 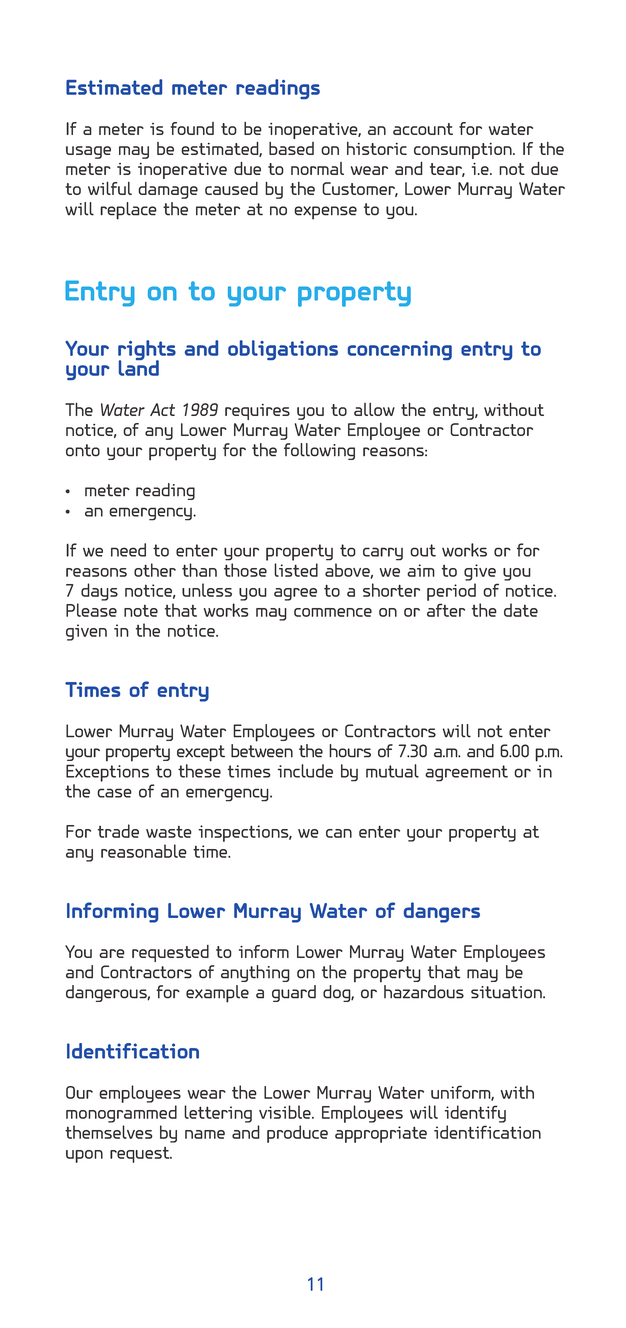 I want to click on rights, so click(x=147, y=351).
